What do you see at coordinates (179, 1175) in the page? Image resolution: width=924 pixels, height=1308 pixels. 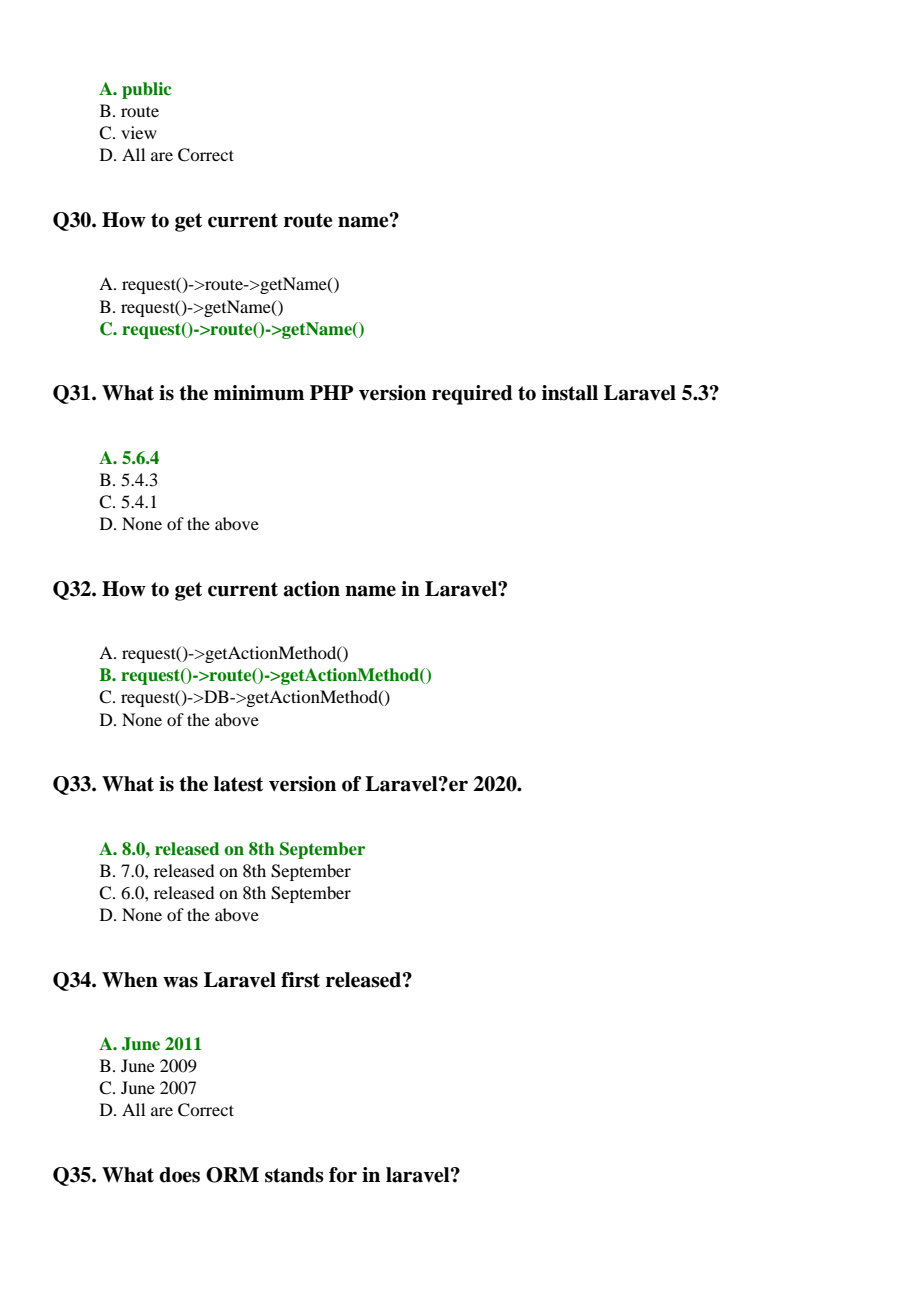 I see `does` at bounding box center [179, 1175].
